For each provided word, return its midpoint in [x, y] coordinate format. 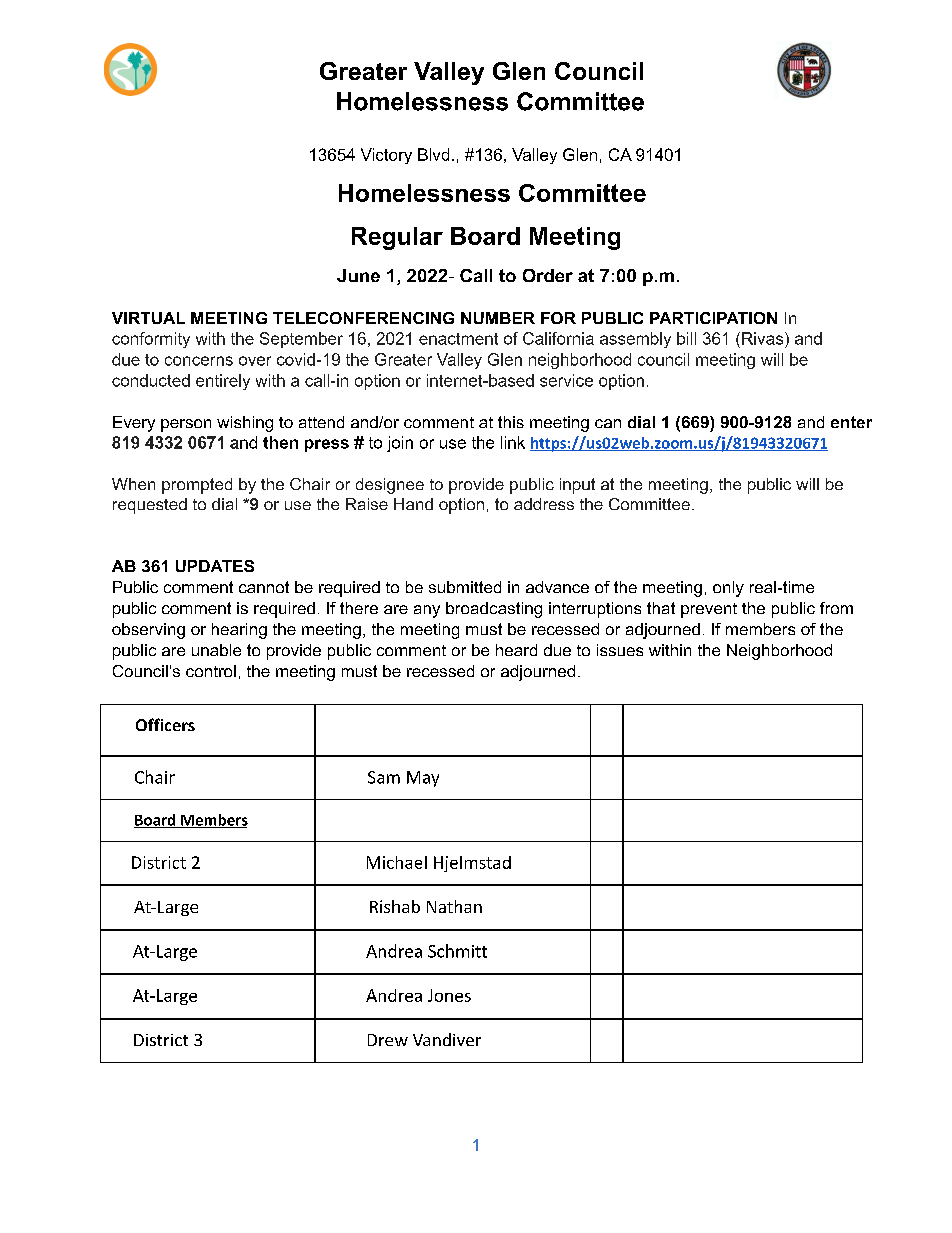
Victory [386, 156]
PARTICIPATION [713, 318]
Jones [449, 995]
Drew [388, 1040]
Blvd [433, 154]
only [728, 589]
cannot [264, 587]
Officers [165, 724]
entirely [223, 382]
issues [620, 650]
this [511, 422]
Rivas [764, 338]
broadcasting [494, 610]
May [423, 779]
